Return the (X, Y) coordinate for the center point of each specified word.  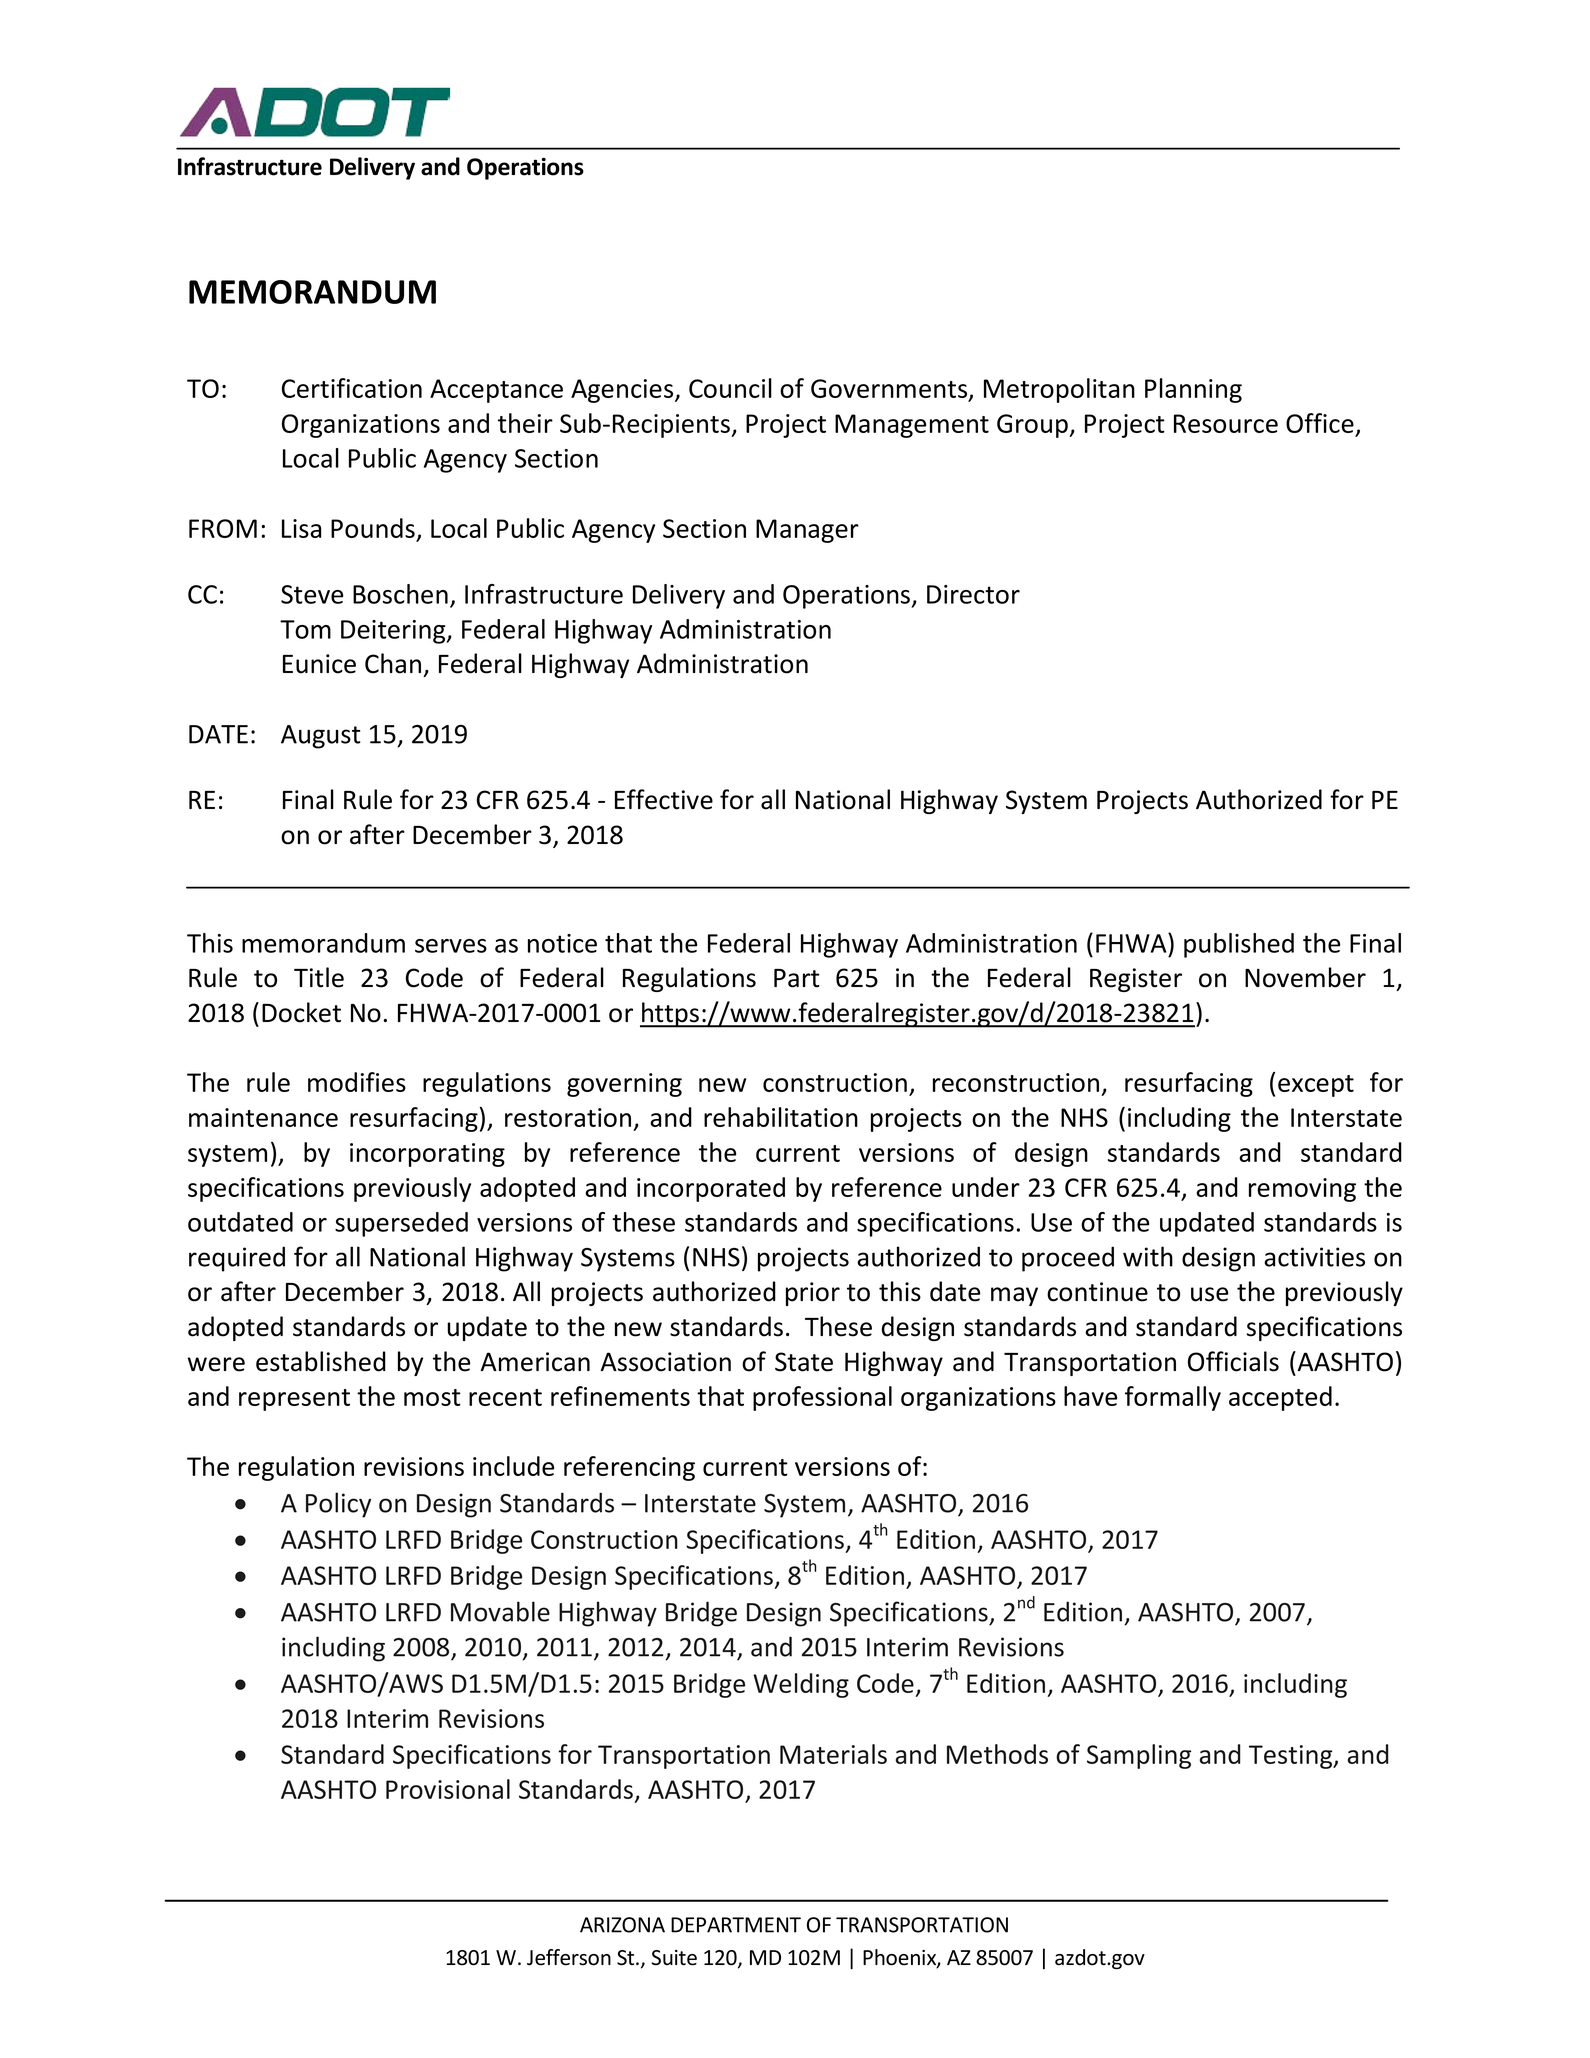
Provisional (448, 1789)
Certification (352, 388)
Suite (674, 1958)
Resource (1226, 423)
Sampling (1139, 1756)
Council (730, 388)
